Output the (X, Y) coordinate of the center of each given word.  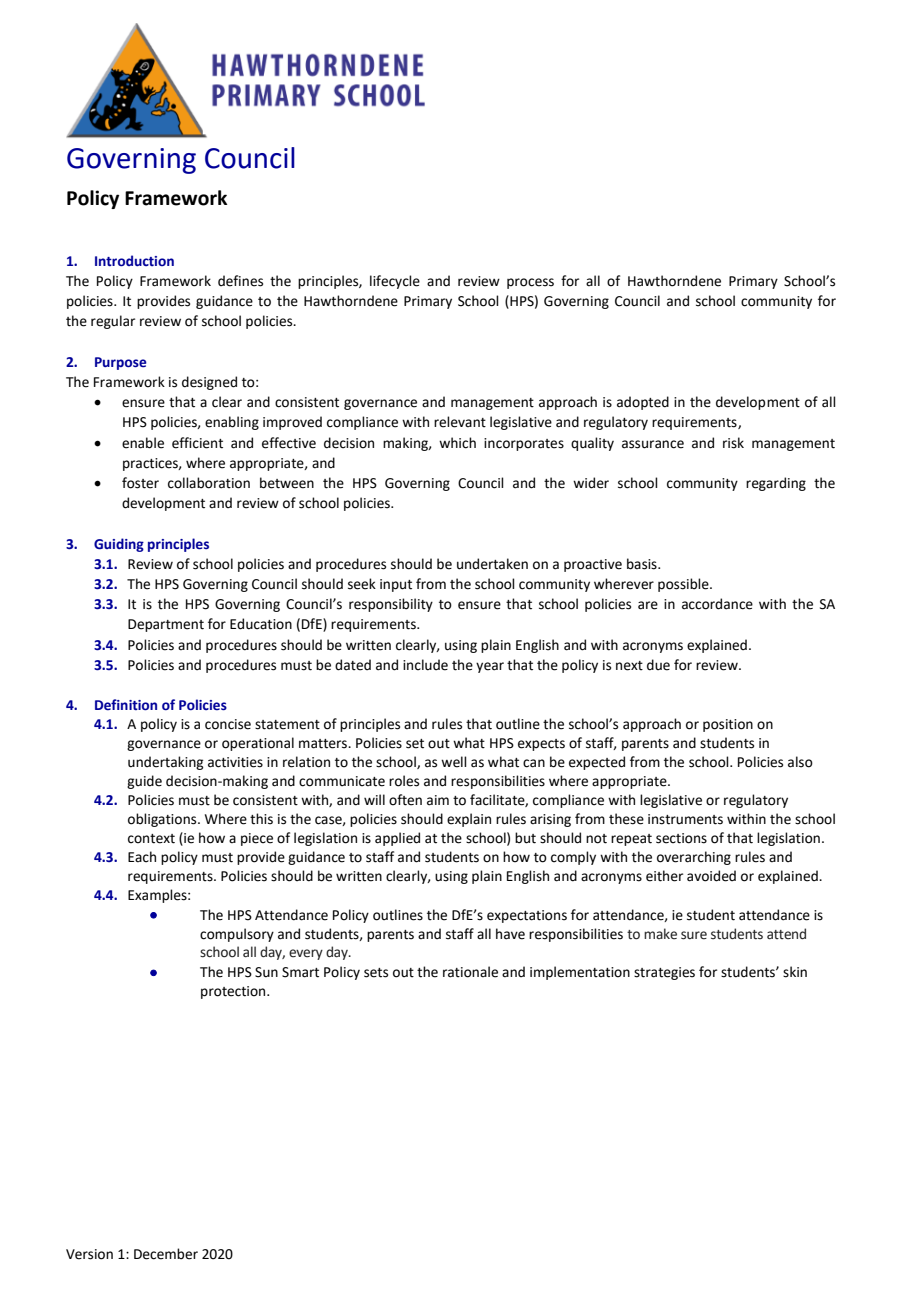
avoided (711, 876)
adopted (643, 403)
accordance (717, 604)
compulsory (237, 935)
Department (166, 625)
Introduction (134, 260)
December (166, 1254)
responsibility (391, 605)
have (510, 934)
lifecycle (395, 282)
